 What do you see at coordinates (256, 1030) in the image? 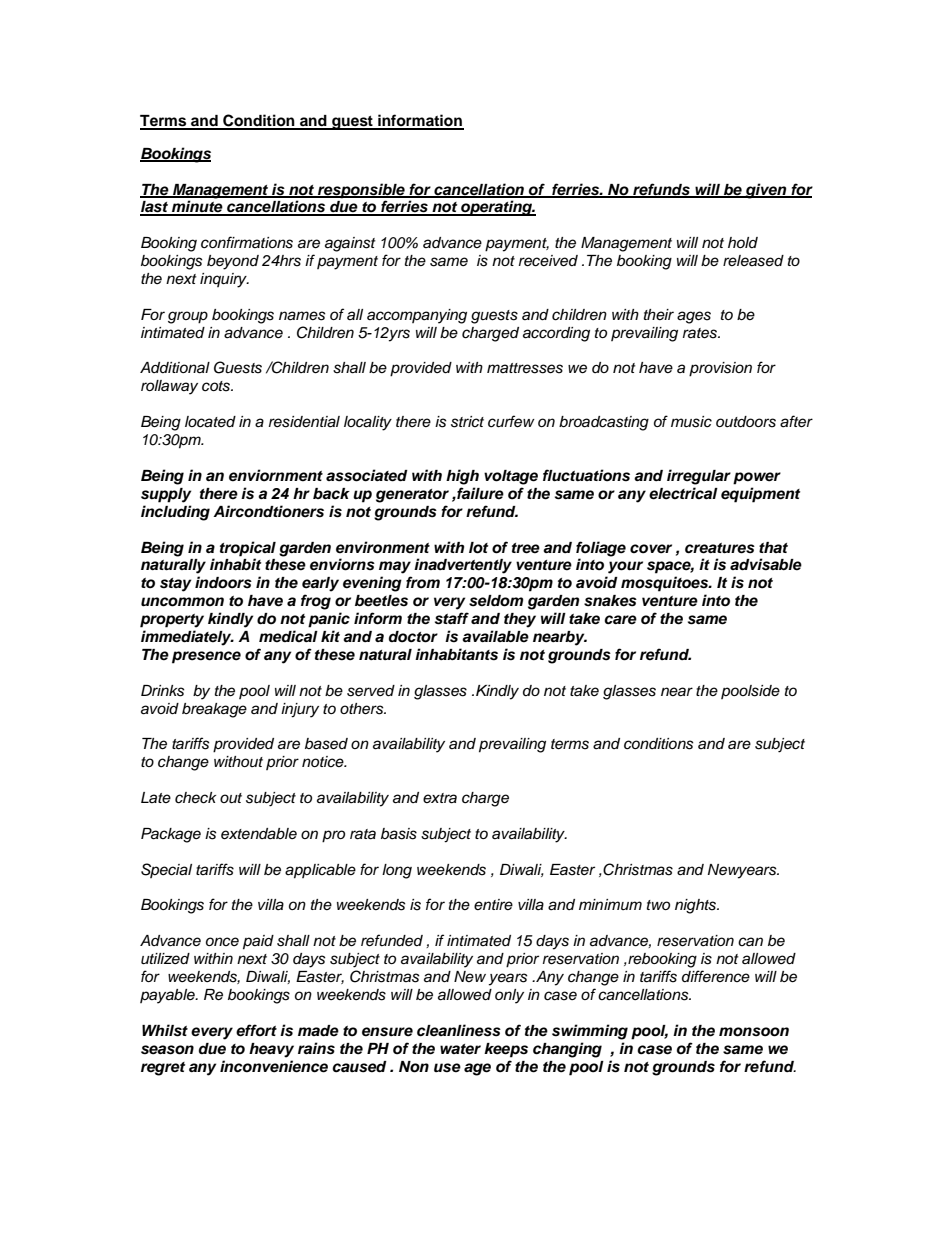
I see `effort` at bounding box center [256, 1030].
